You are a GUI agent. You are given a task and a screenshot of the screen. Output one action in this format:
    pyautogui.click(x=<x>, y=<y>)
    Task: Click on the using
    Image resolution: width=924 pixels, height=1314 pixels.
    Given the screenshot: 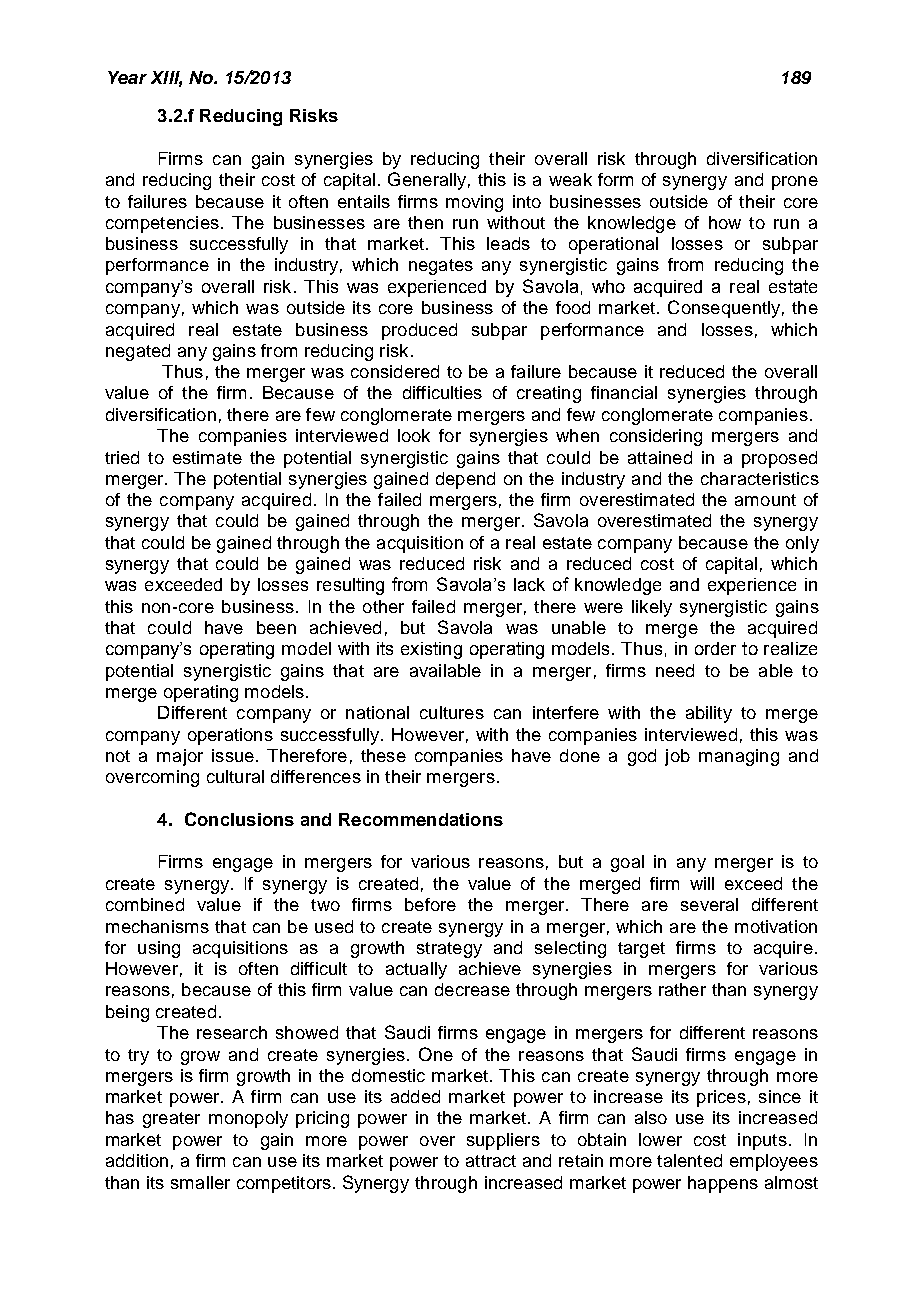 What is the action you would take?
    pyautogui.click(x=159, y=949)
